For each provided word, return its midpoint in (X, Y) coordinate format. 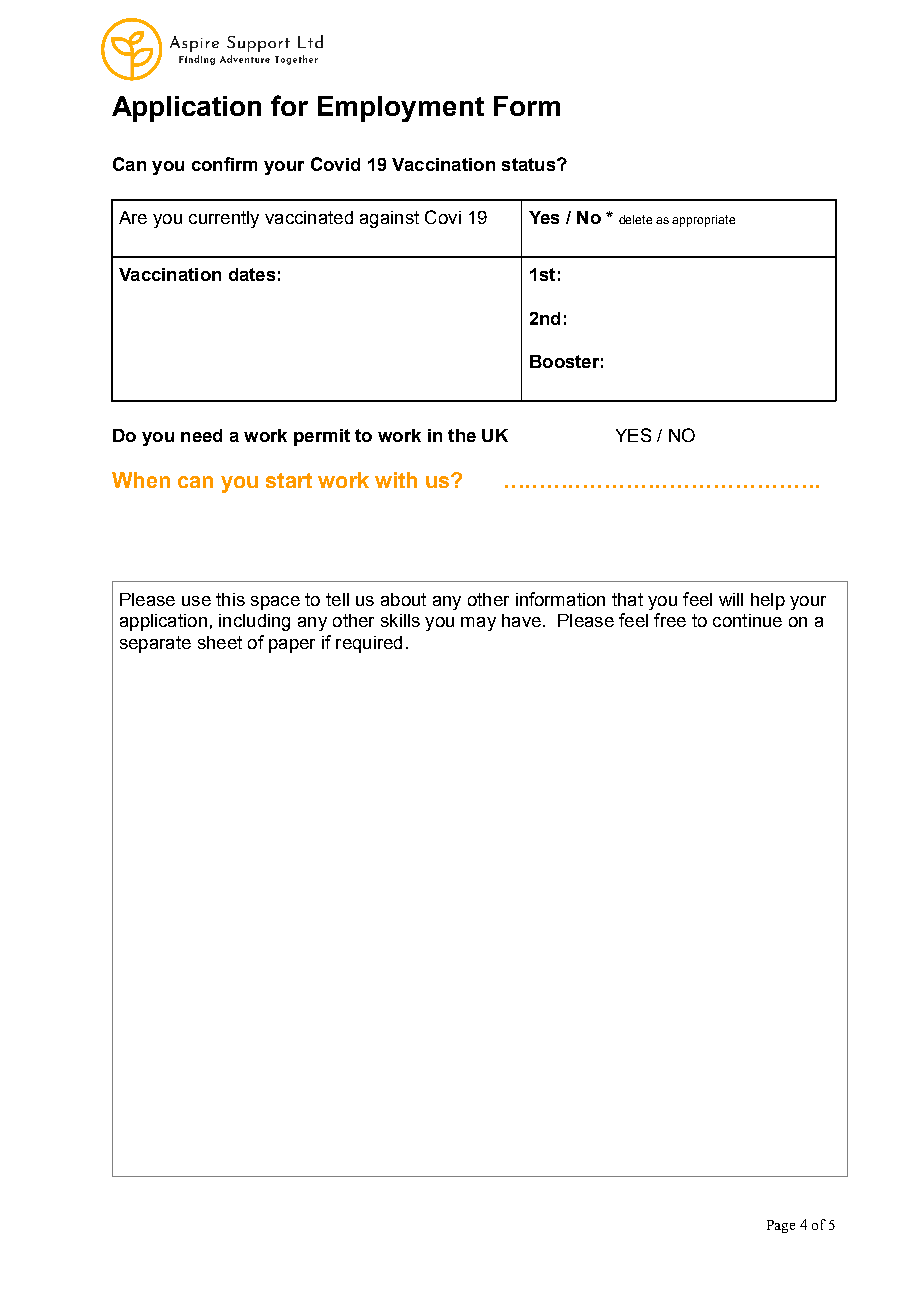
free (670, 620)
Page (781, 1226)
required (369, 644)
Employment (401, 109)
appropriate (703, 221)
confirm (224, 164)
